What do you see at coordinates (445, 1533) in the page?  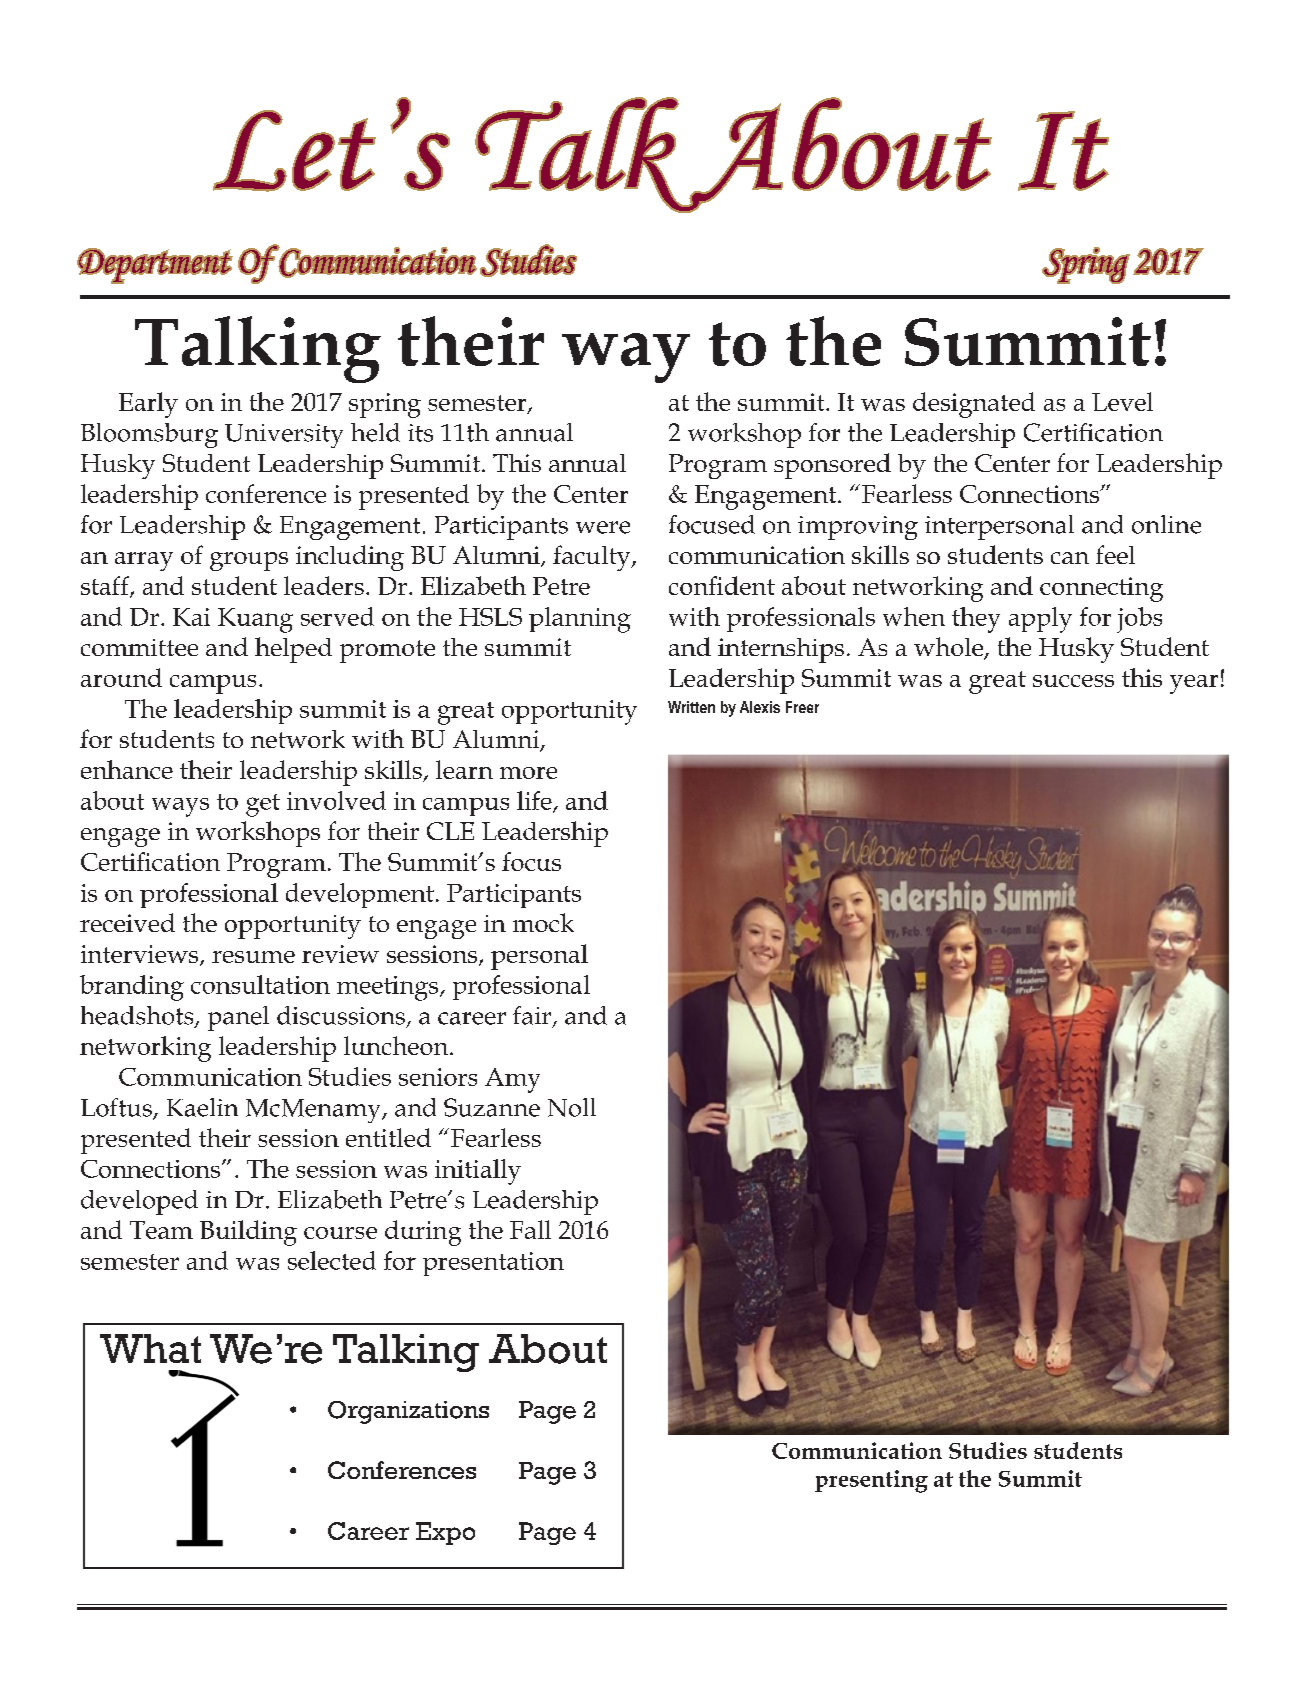 I see `Expo` at bounding box center [445, 1533].
